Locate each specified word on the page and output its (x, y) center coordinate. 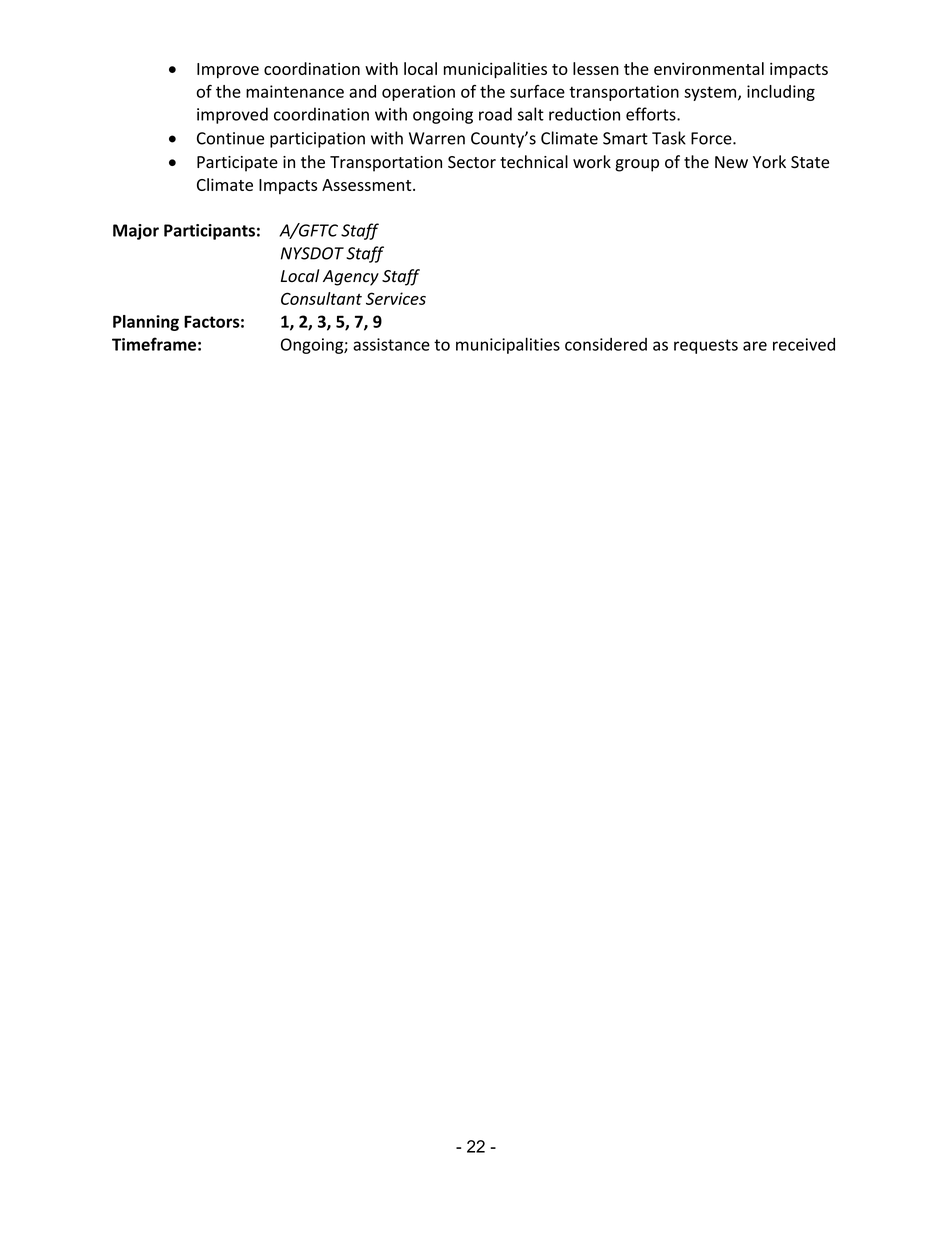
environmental (709, 68)
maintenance (295, 91)
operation (418, 93)
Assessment (368, 185)
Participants (209, 232)
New (731, 162)
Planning (146, 323)
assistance (391, 344)
